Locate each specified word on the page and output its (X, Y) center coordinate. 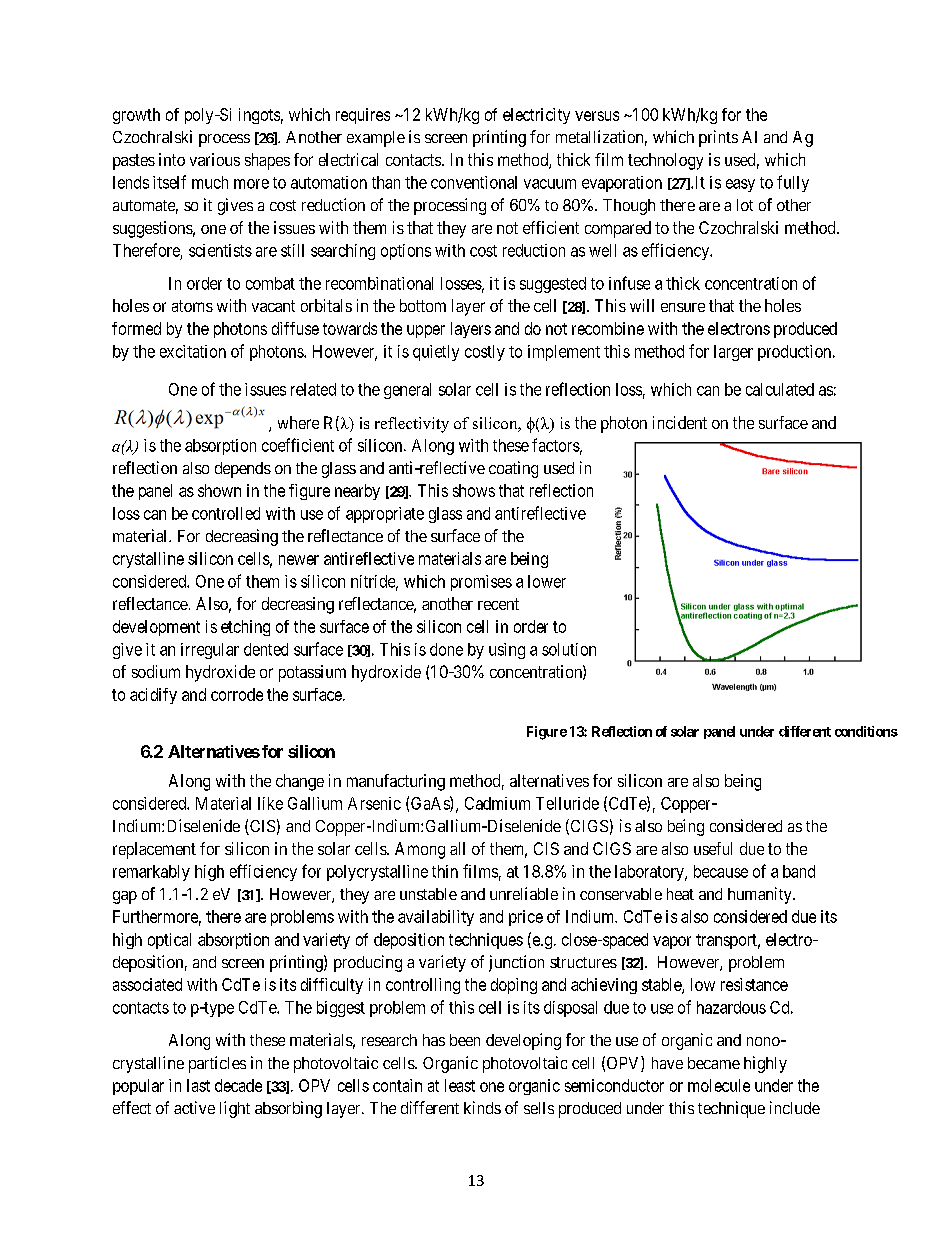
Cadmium (497, 803)
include (795, 1107)
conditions (866, 731)
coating (513, 469)
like (270, 803)
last (198, 1085)
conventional (474, 182)
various (215, 159)
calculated (780, 389)
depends (243, 470)
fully (793, 183)
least (460, 1085)
